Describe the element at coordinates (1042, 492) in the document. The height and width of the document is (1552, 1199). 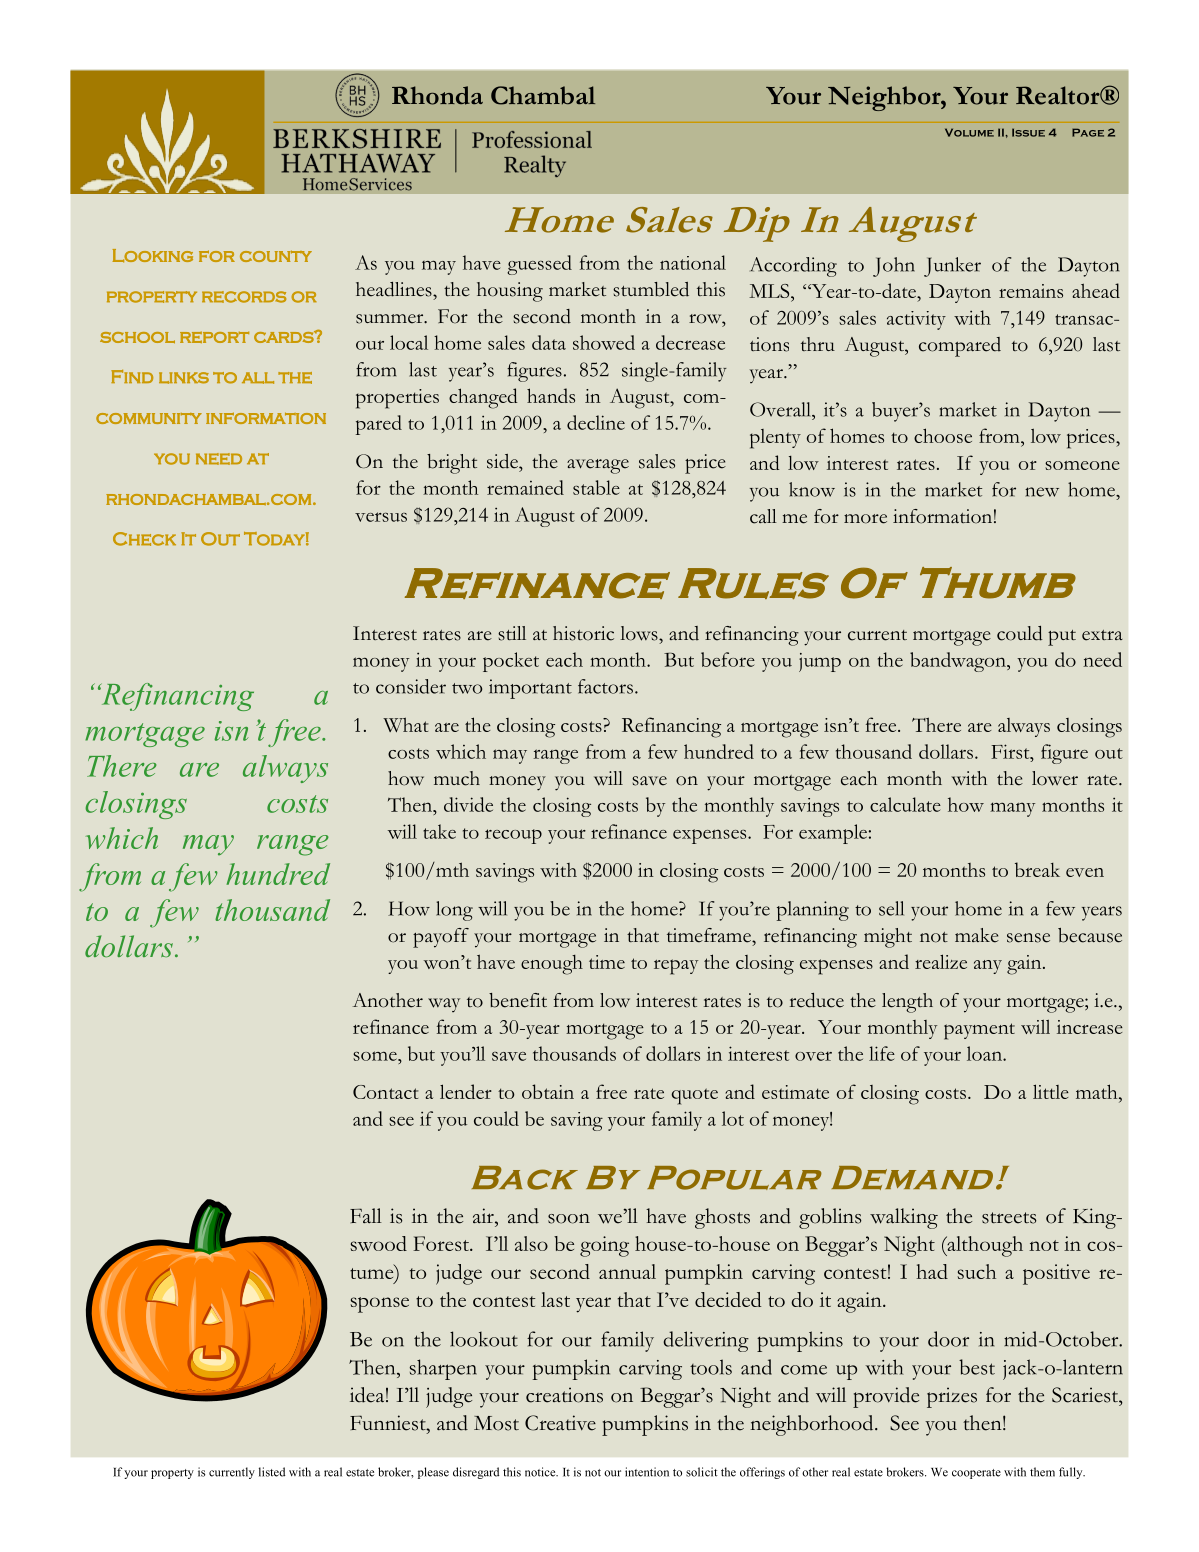
I see `new` at that location.
